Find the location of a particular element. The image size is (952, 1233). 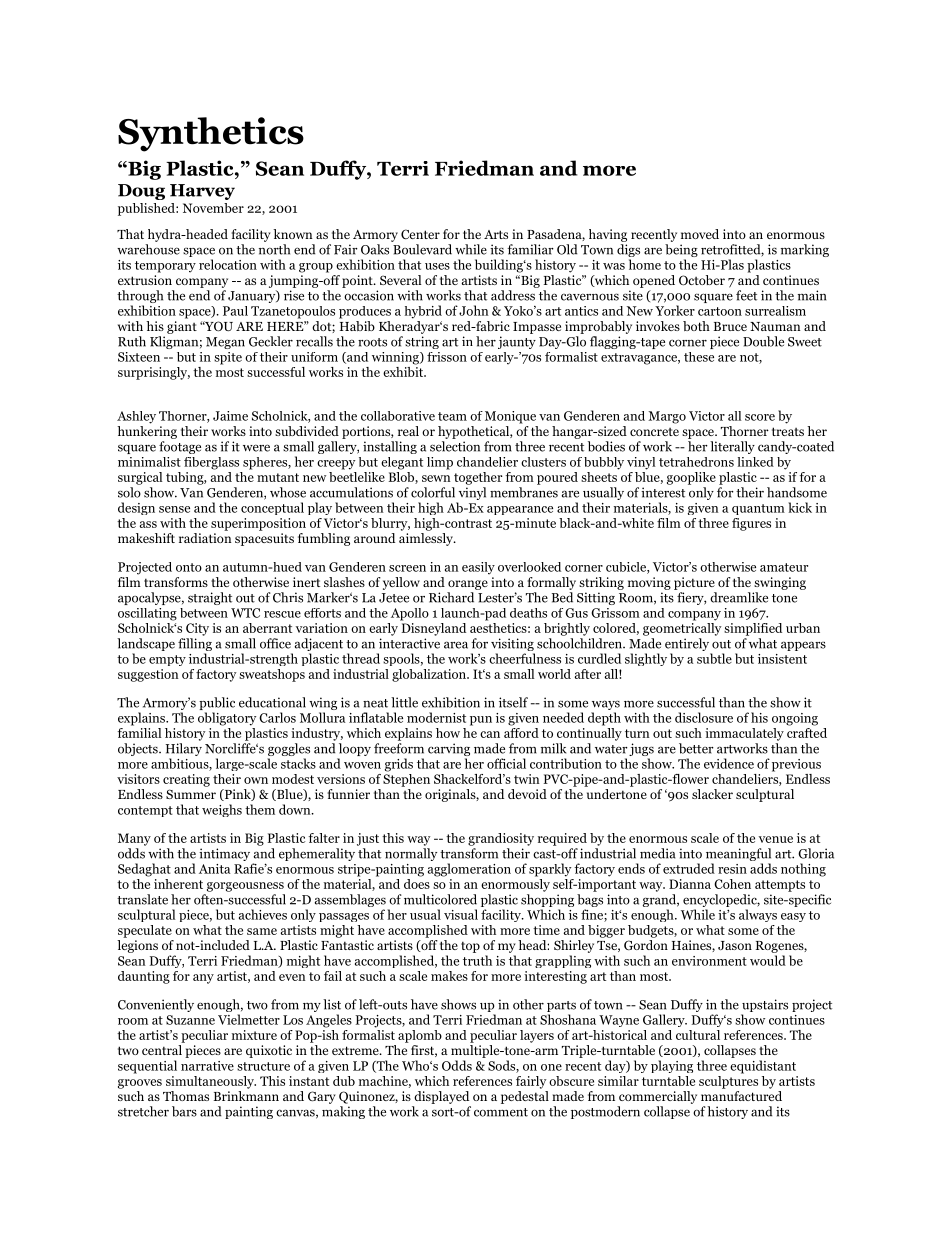

Center is located at coordinates (420, 234).
